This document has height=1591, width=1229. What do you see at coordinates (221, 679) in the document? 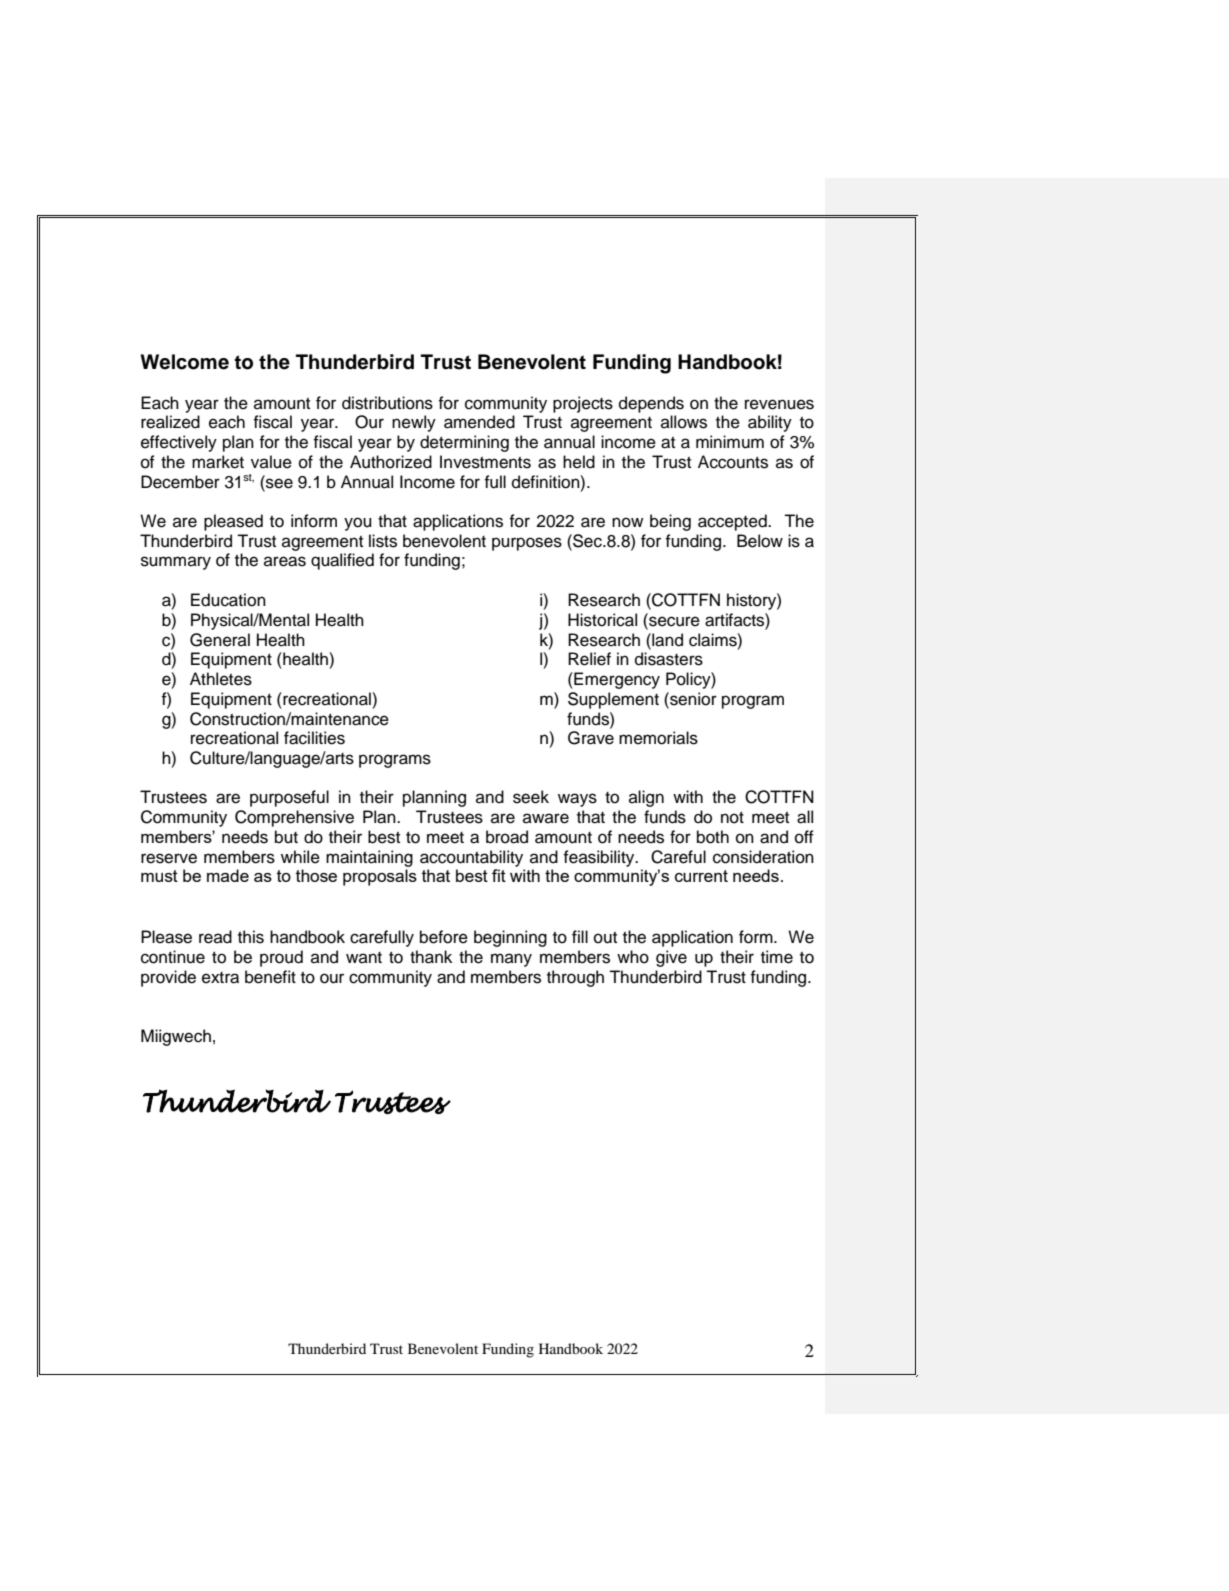
I see `Athletes` at bounding box center [221, 679].
